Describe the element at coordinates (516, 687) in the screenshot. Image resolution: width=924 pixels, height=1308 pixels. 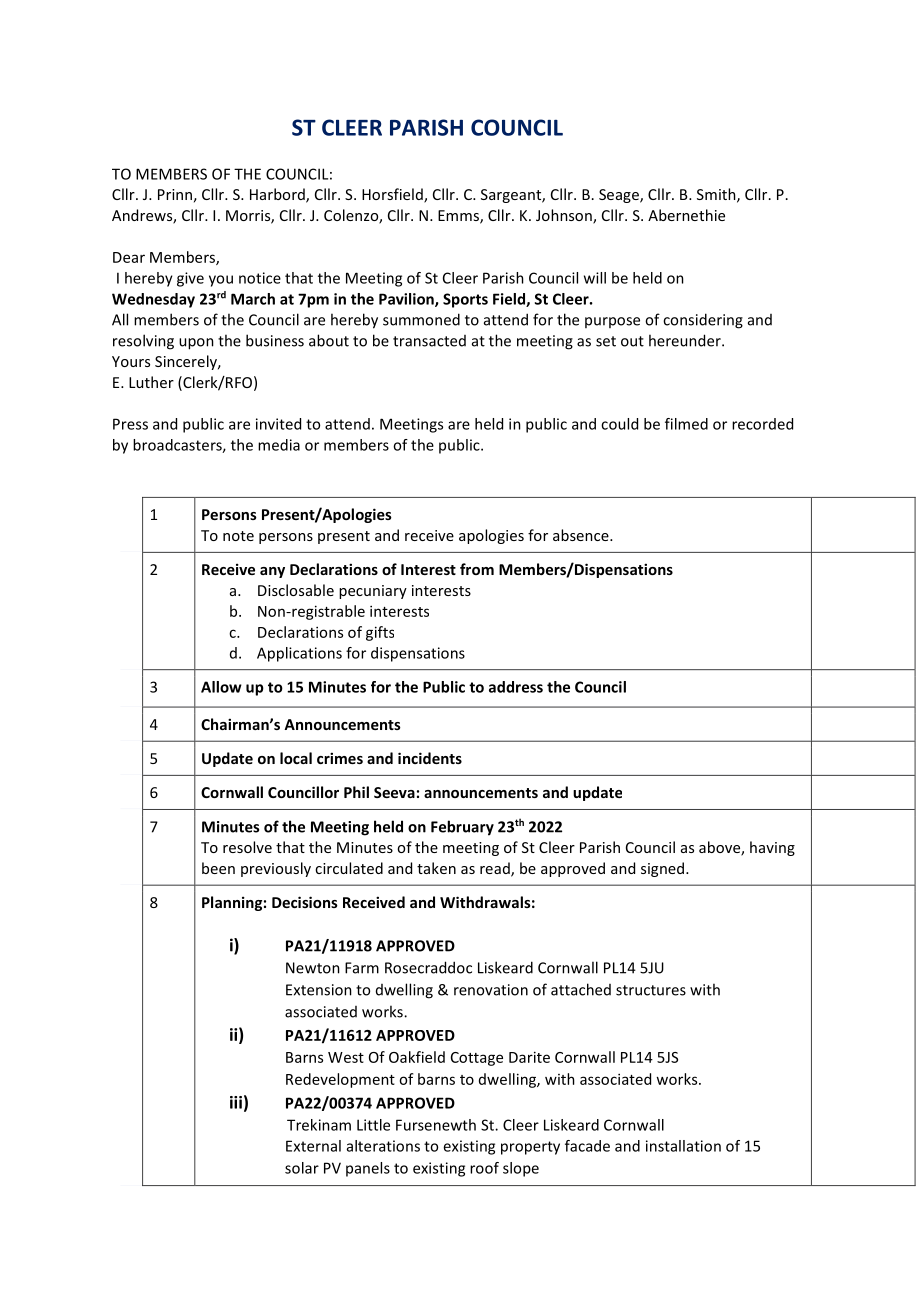
I see `address` at that location.
